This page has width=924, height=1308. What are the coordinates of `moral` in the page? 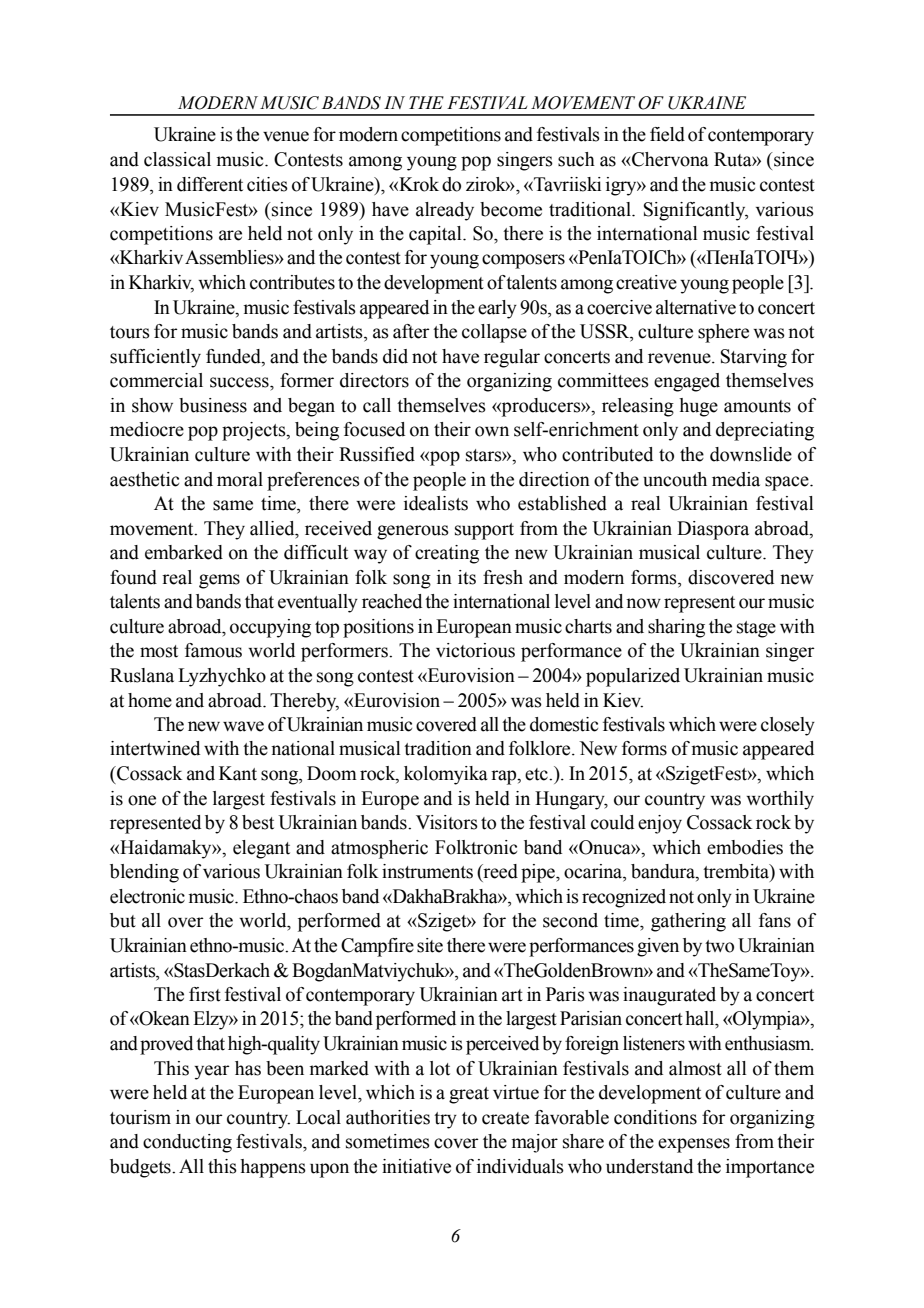 It's located at (240, 479).
